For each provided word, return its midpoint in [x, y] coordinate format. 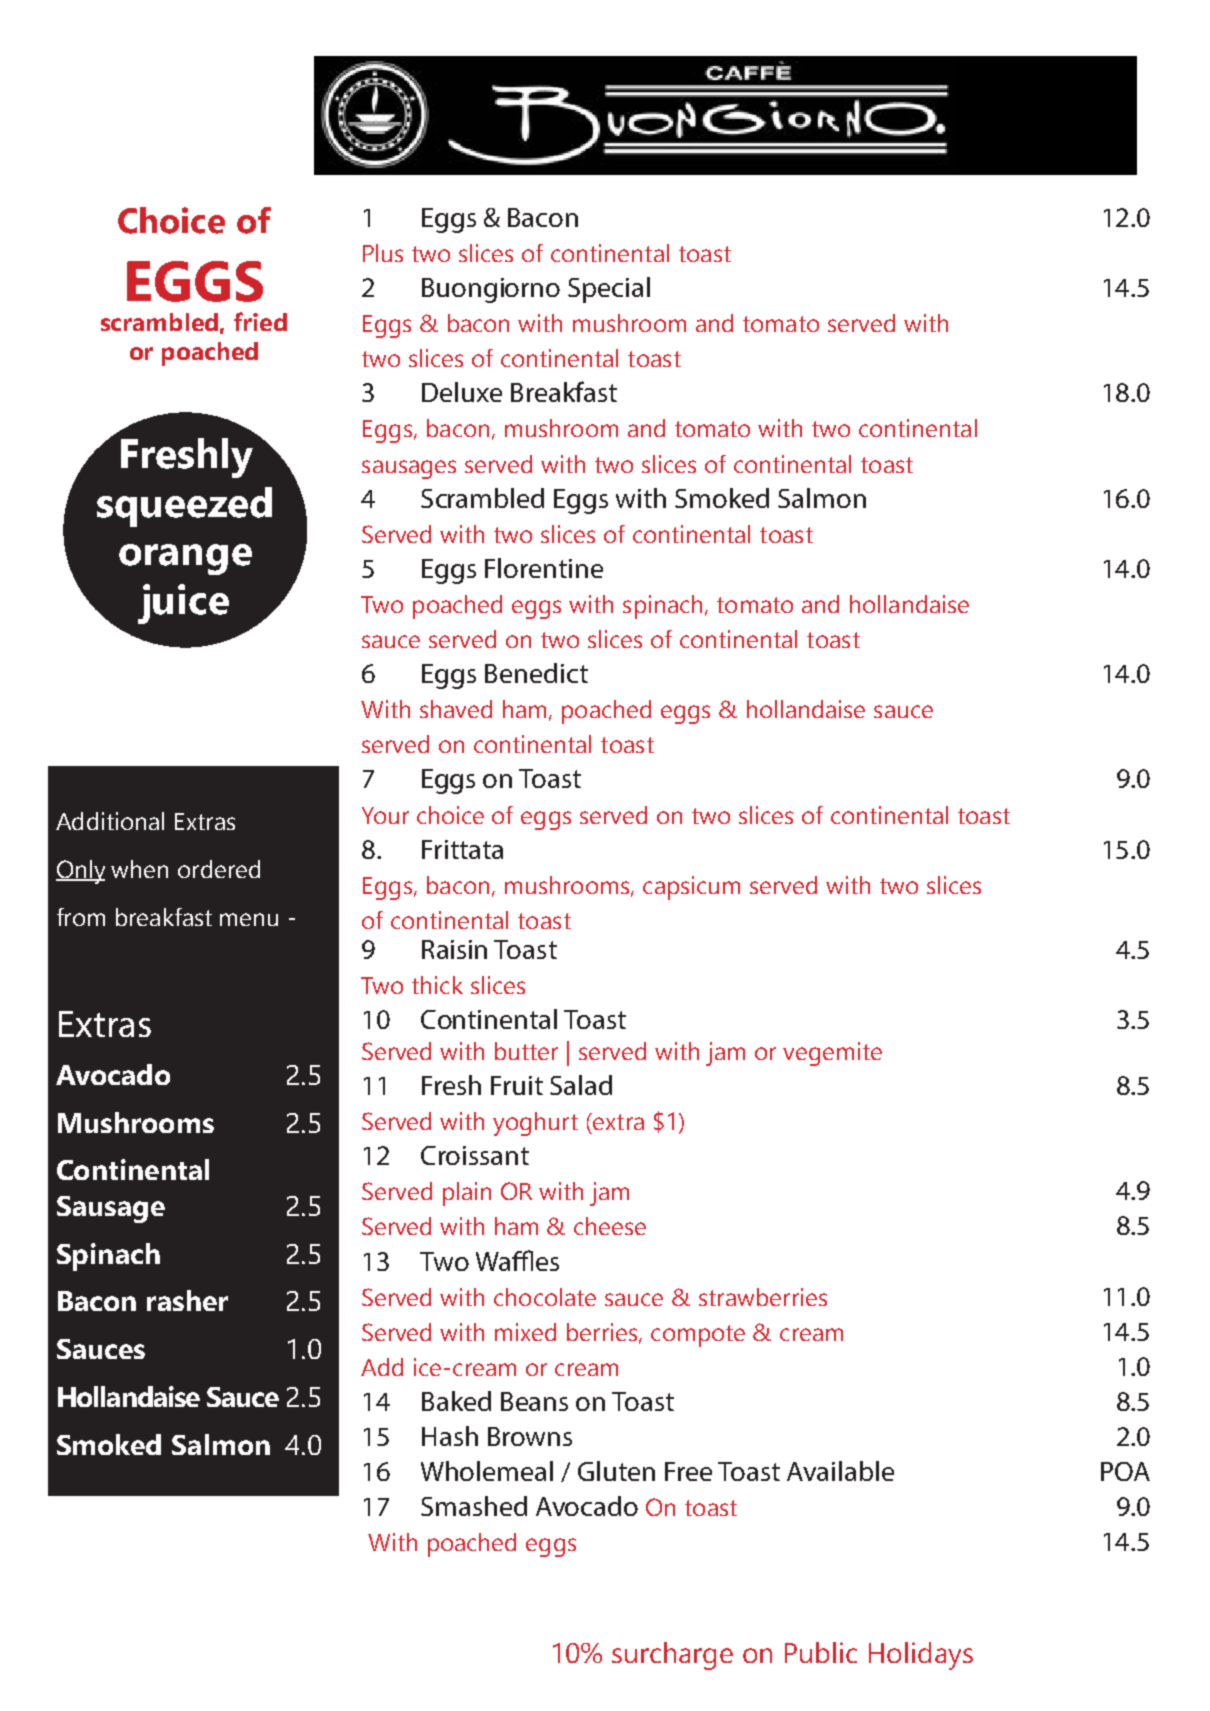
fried [260, 321]
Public [821, 1652]
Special [609, 290]
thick [437, 985]
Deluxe [462, 392]
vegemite [832, 1054]
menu [249, 919]
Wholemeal [487, 1471]
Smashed [474, 1506]
